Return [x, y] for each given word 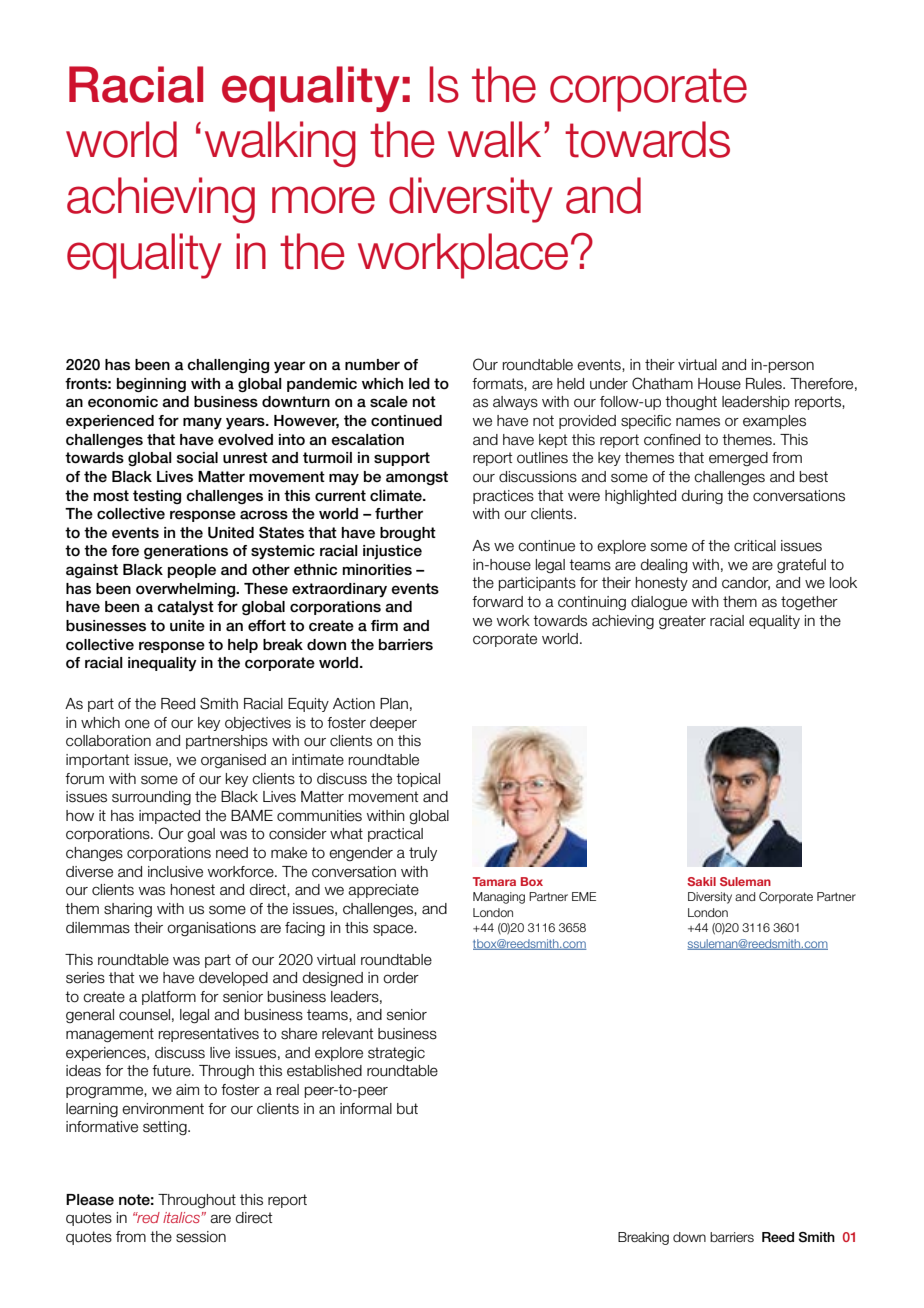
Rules [765, 384]
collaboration [108, 741]
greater [682, 622]
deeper [393, 724]
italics [182, 1217]
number [372, 365]
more [323, 200]
